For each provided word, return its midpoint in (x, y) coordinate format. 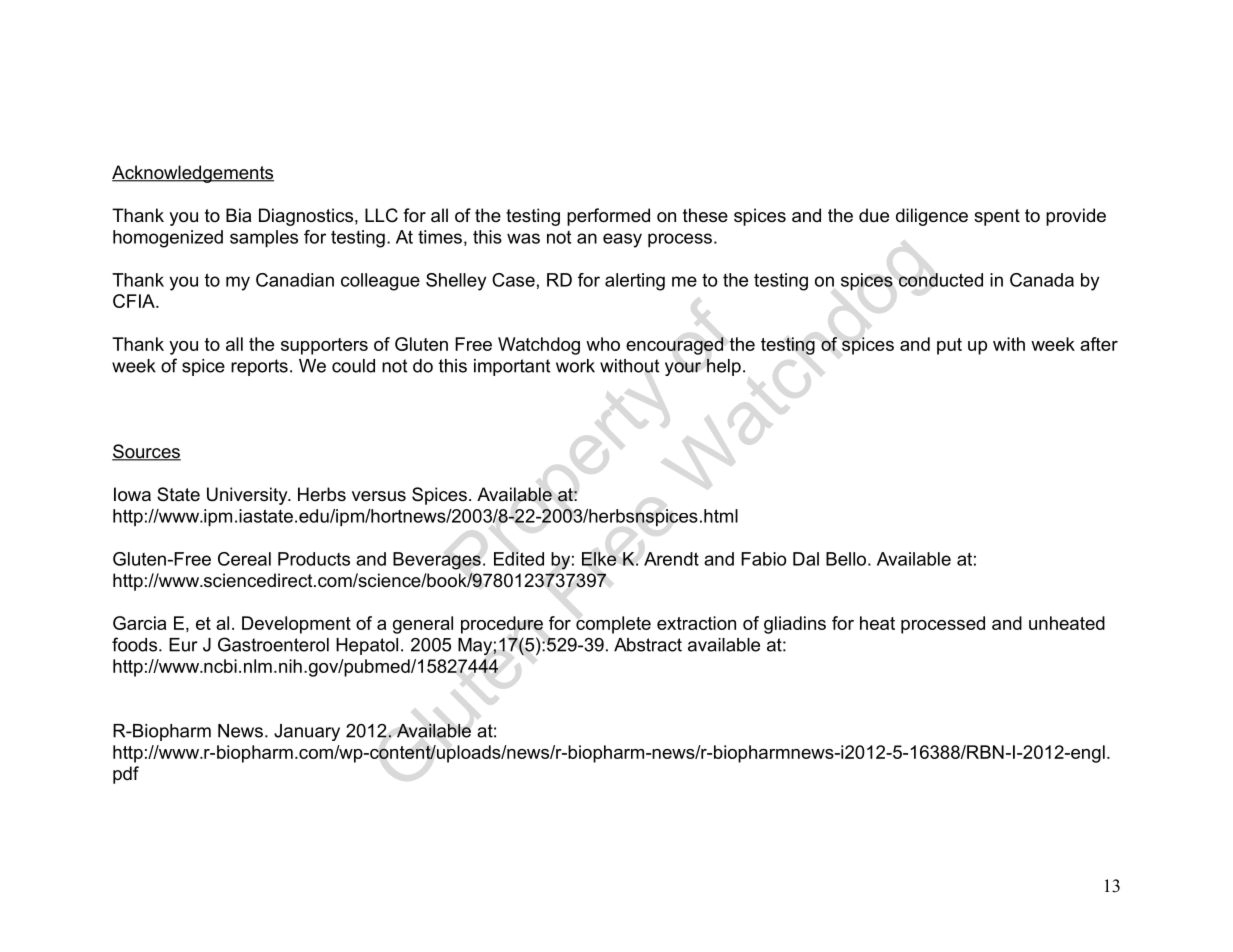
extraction (696, 623)
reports (259, 367)
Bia (238, 215)
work (575, 366)
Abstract (648, 645)
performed (608, 217)
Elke (599, 559)
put (949, 346)
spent (997, 217)
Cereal (244, 559)
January (307, 732)
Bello (846, 559)
